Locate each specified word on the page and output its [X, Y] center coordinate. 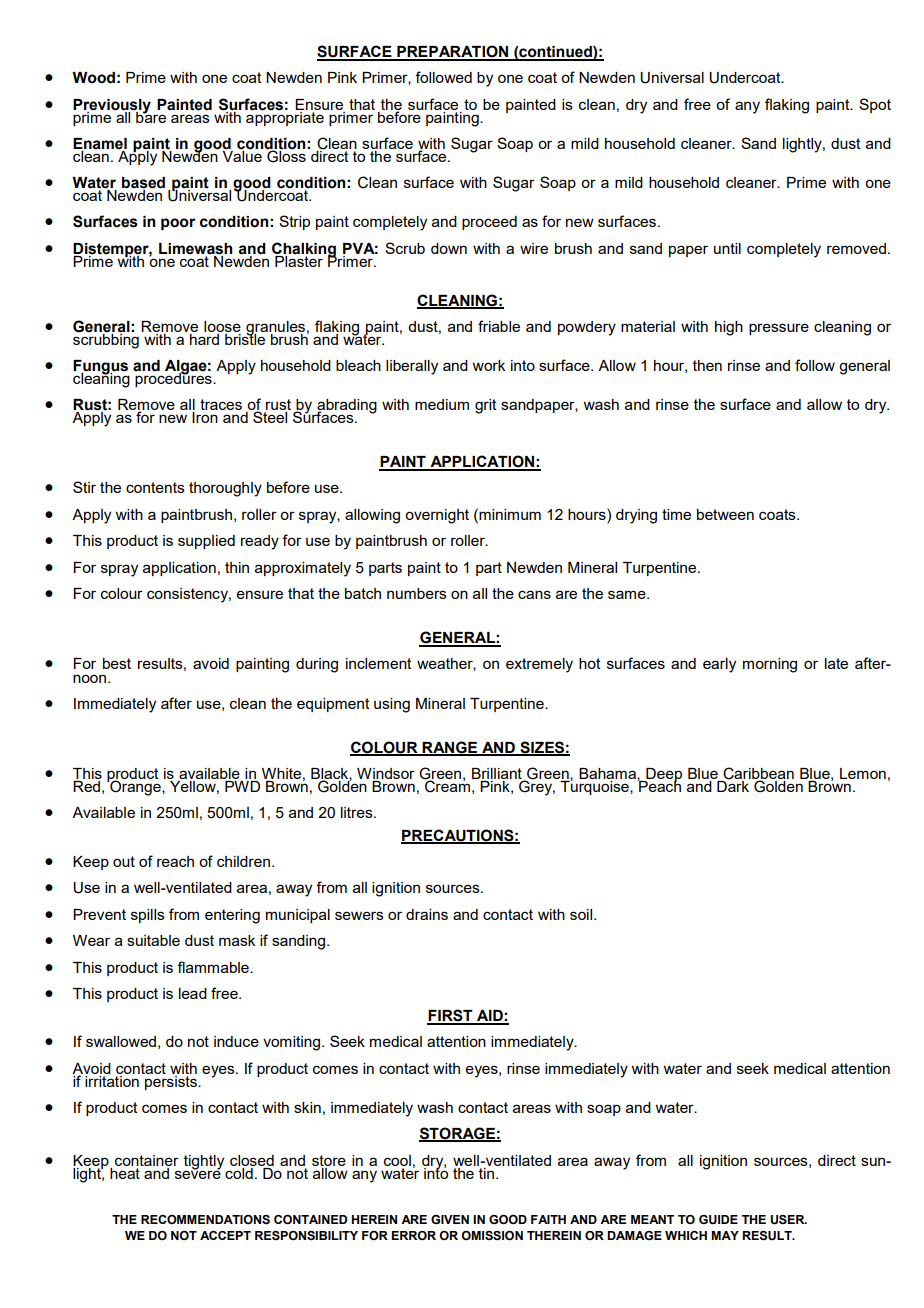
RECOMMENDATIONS [205, 1220]
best [117, 663]
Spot [875, 105]
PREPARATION [453, 52]
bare [151, 116]
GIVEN [450, 1219]
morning [770, 665]
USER [788, 1220]
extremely [539, 665]
